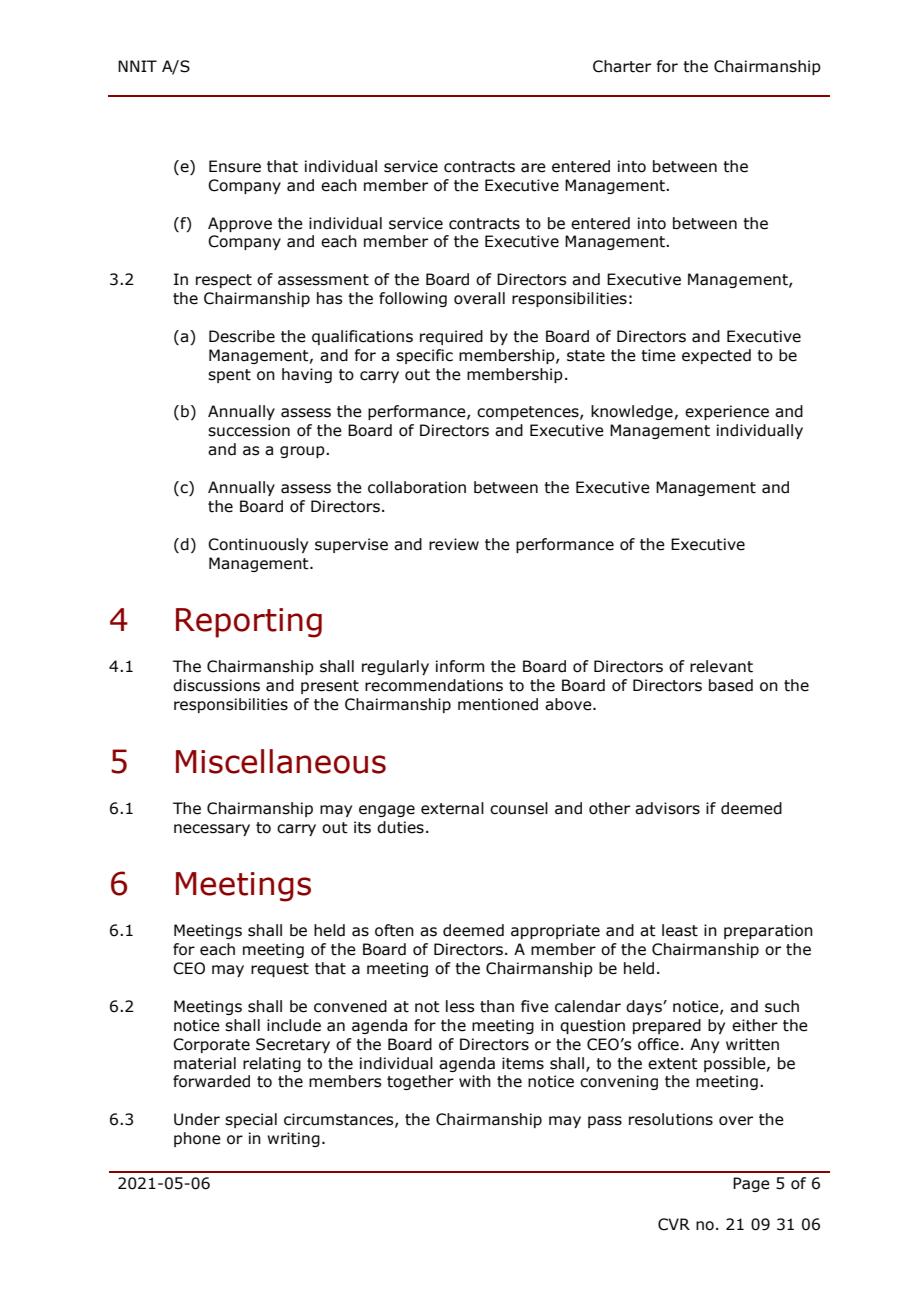  Describe the element at coordinates (671, 1119) in the image. I see `resolutions` at that location.
